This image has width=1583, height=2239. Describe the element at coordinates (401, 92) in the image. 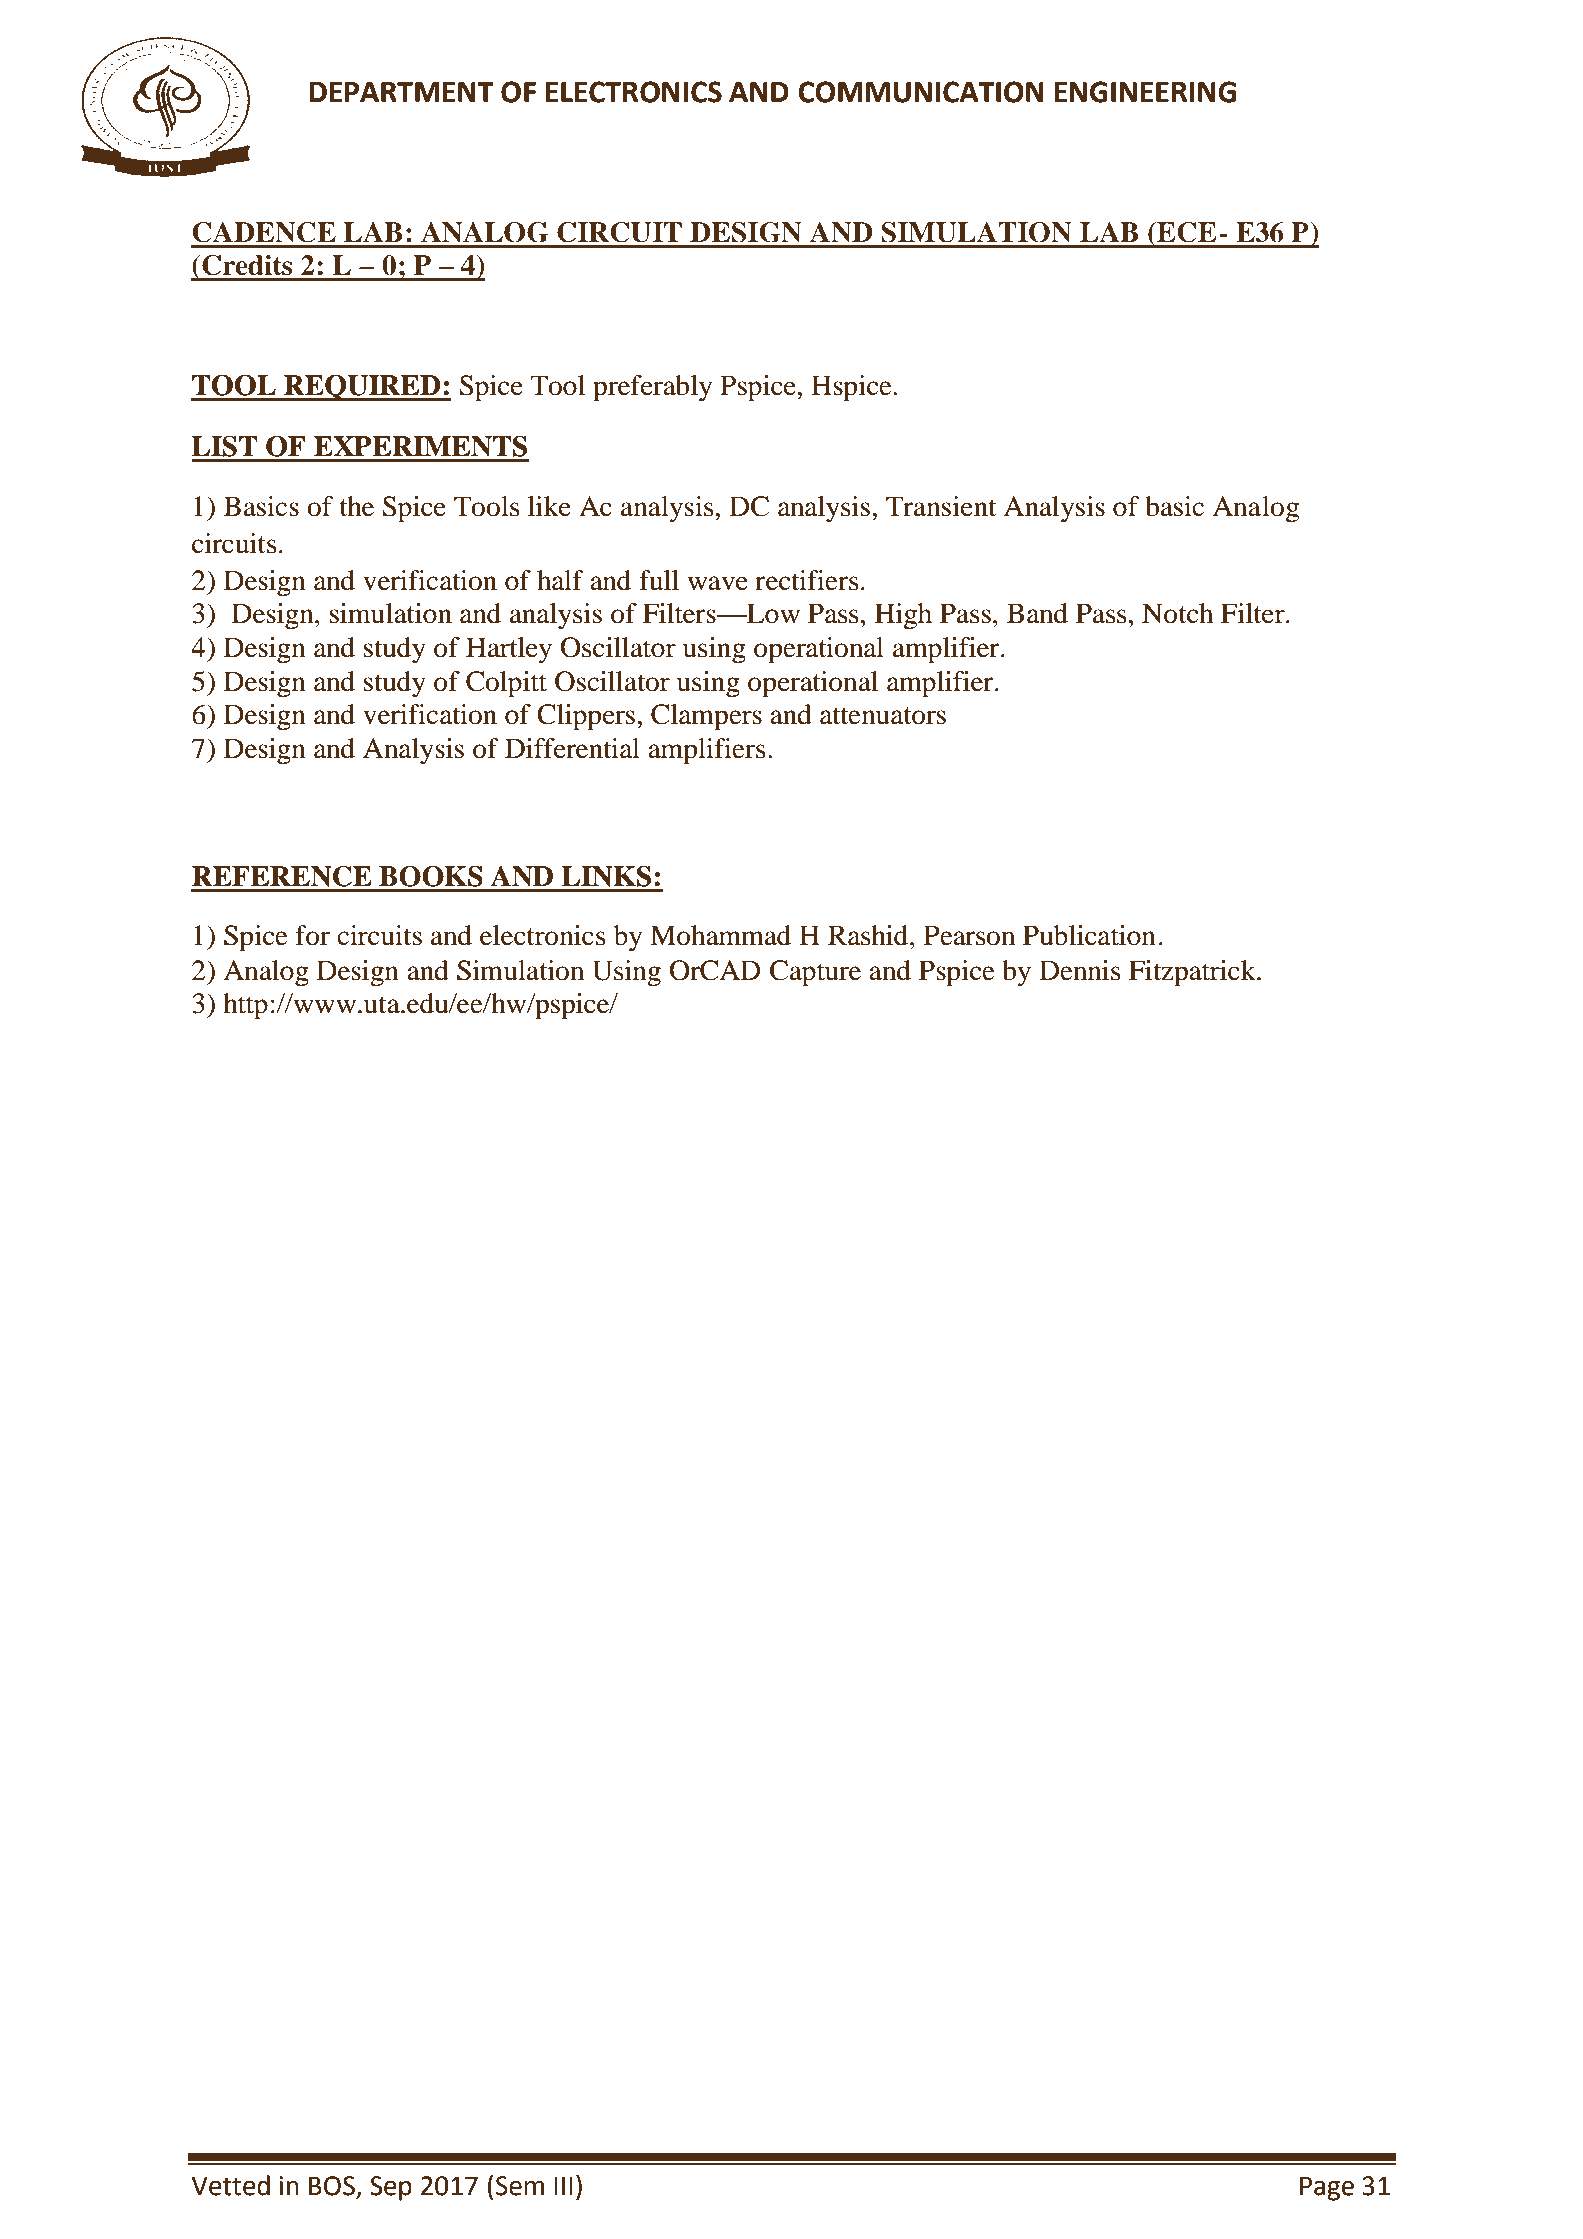

I see `DEPARTMENT` at that location.
